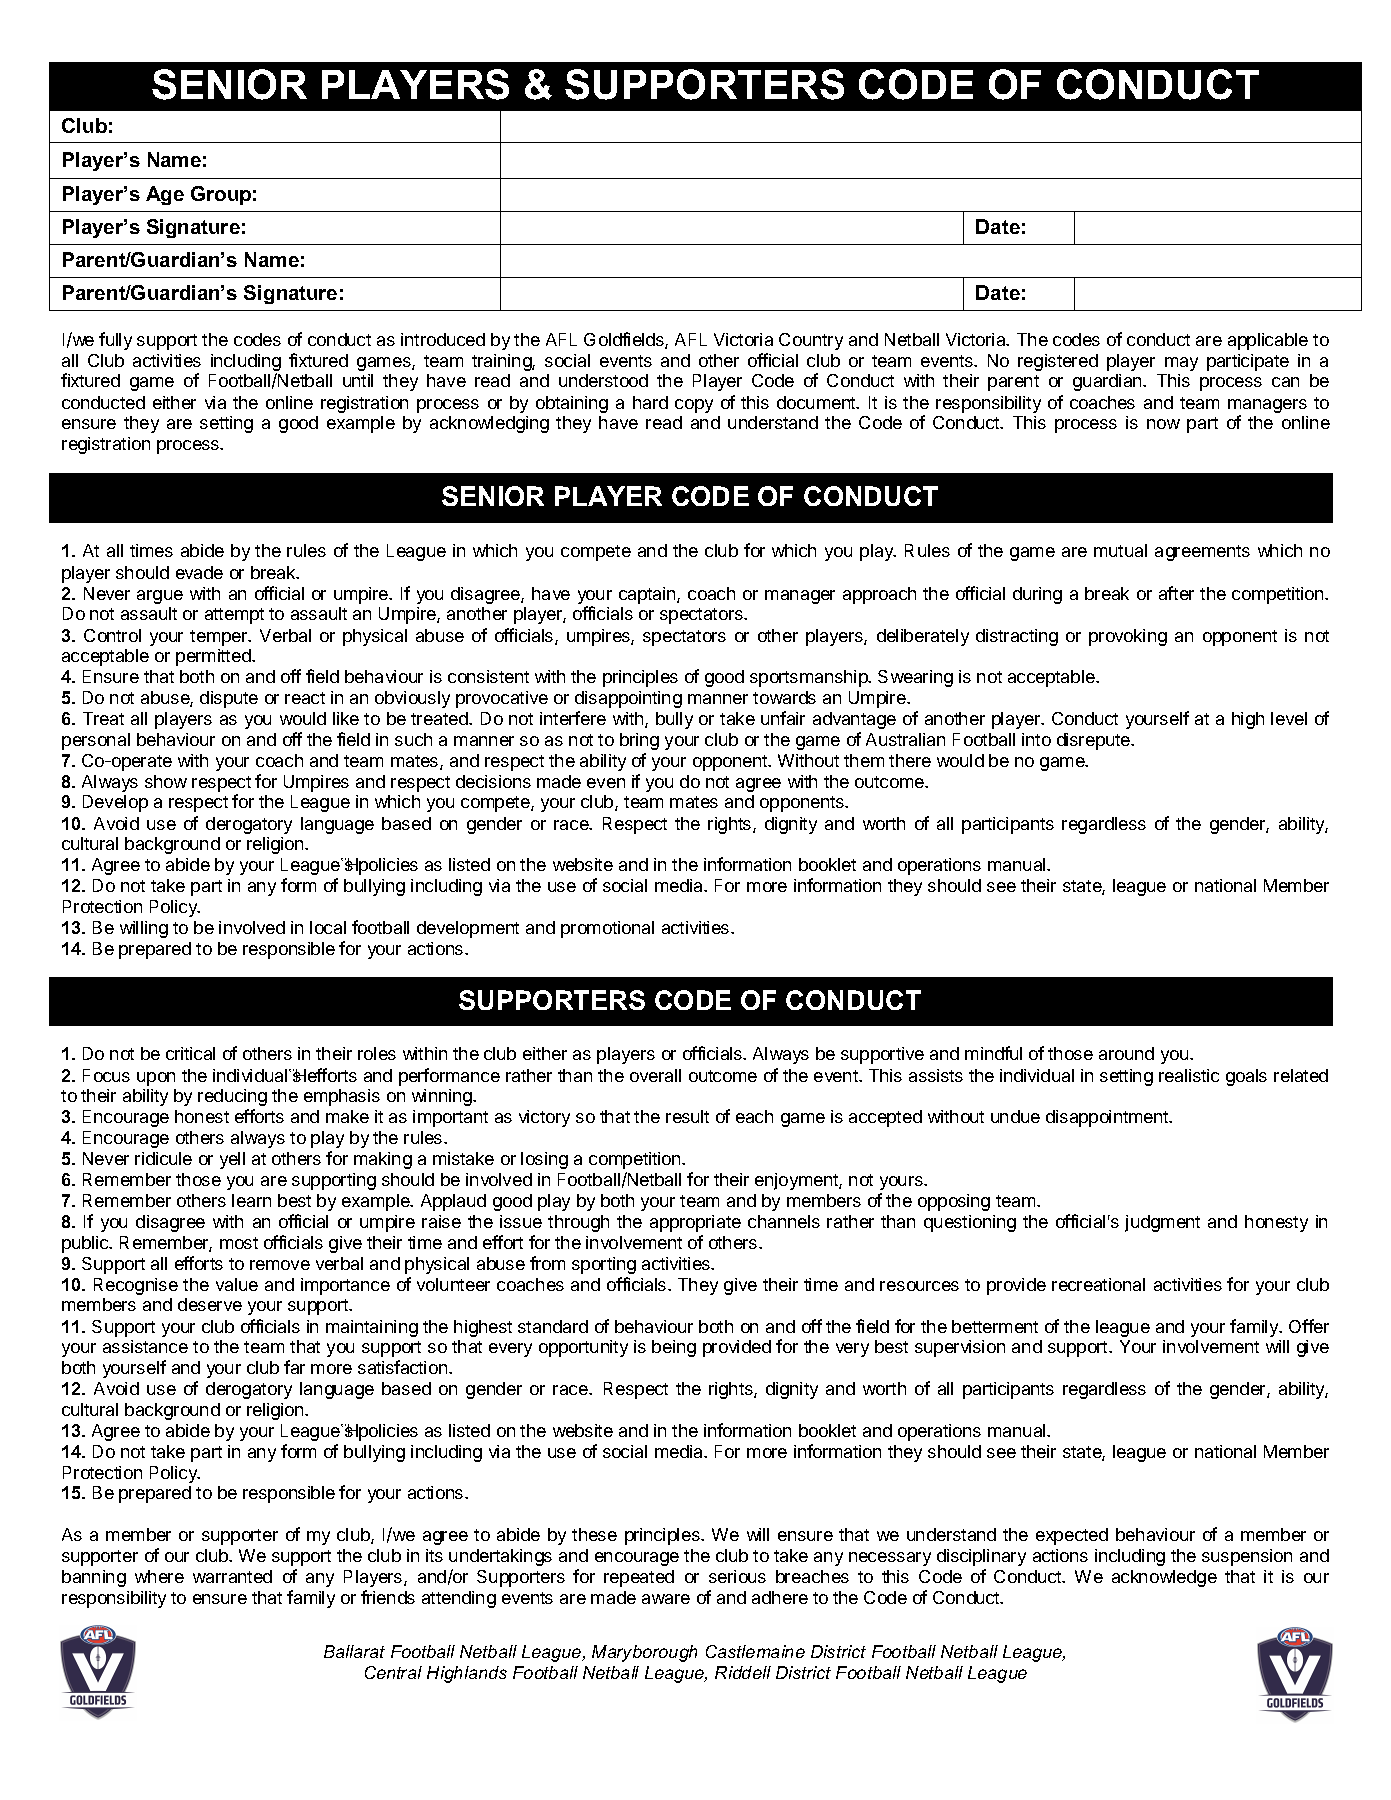  I want to click on dispute, so click(229, 699).
